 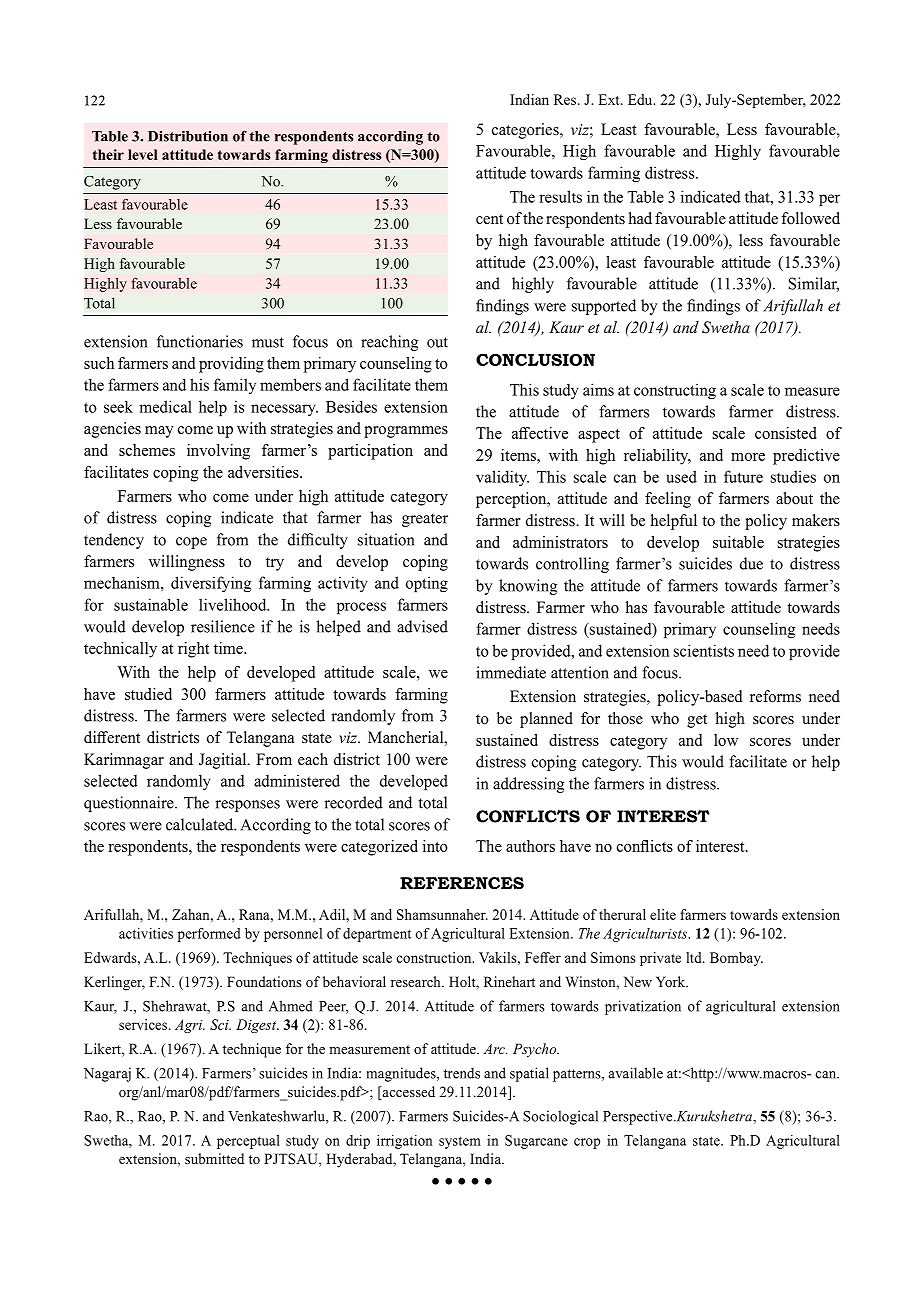 I want to click on Distribution, so click(x=188, y=136).
